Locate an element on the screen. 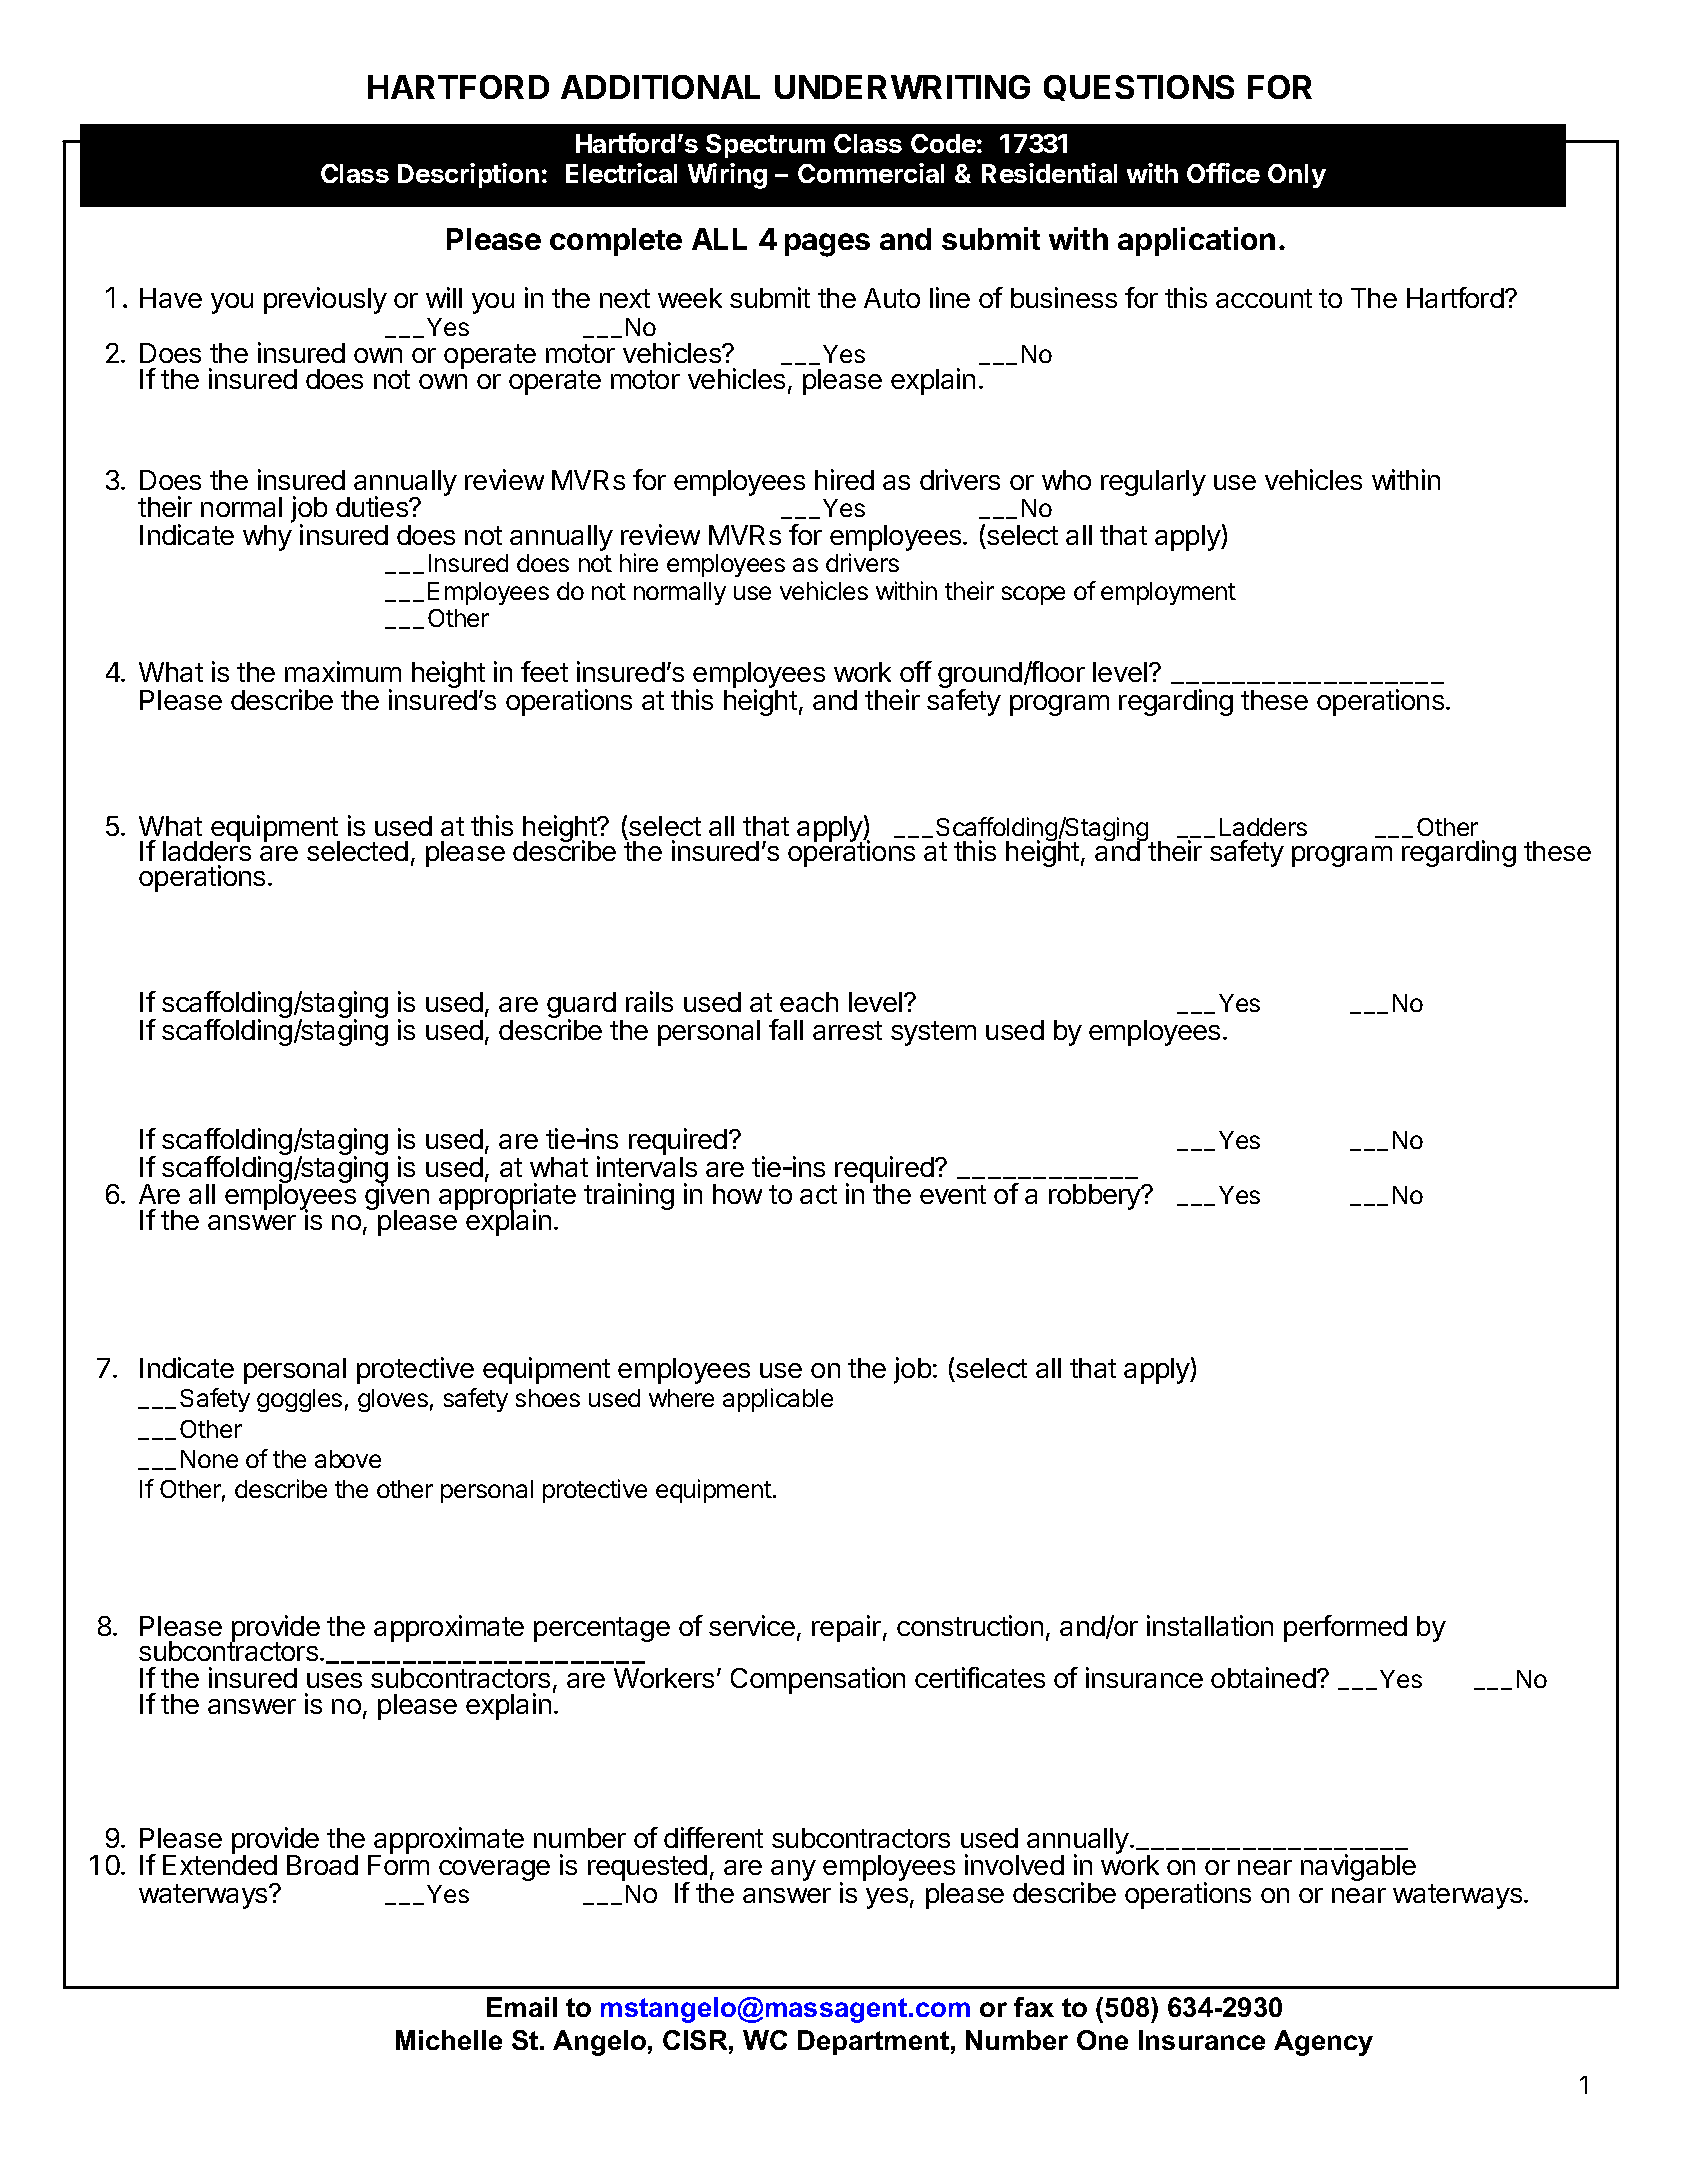 The image size is (1682, 2177). regularly is located at coordinates (1153, 483).
